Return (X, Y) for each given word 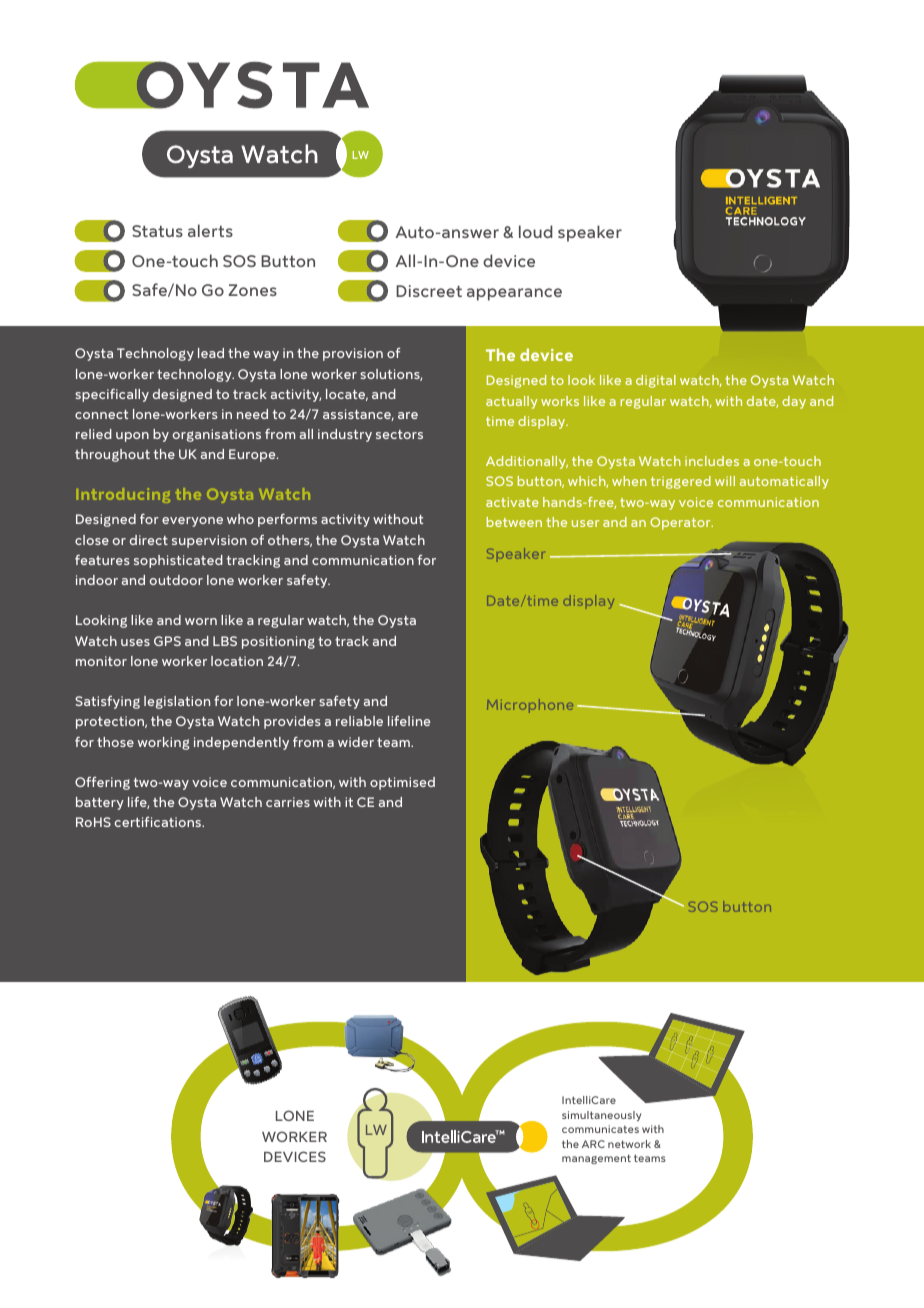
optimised (402, 783)
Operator (681, 523)
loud (536, 231)
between (514, 522)
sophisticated (178, 561)
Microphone (530, 706)
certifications (159, 822)
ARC (593, 1144)
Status (157, 231)
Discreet (429, 291)
